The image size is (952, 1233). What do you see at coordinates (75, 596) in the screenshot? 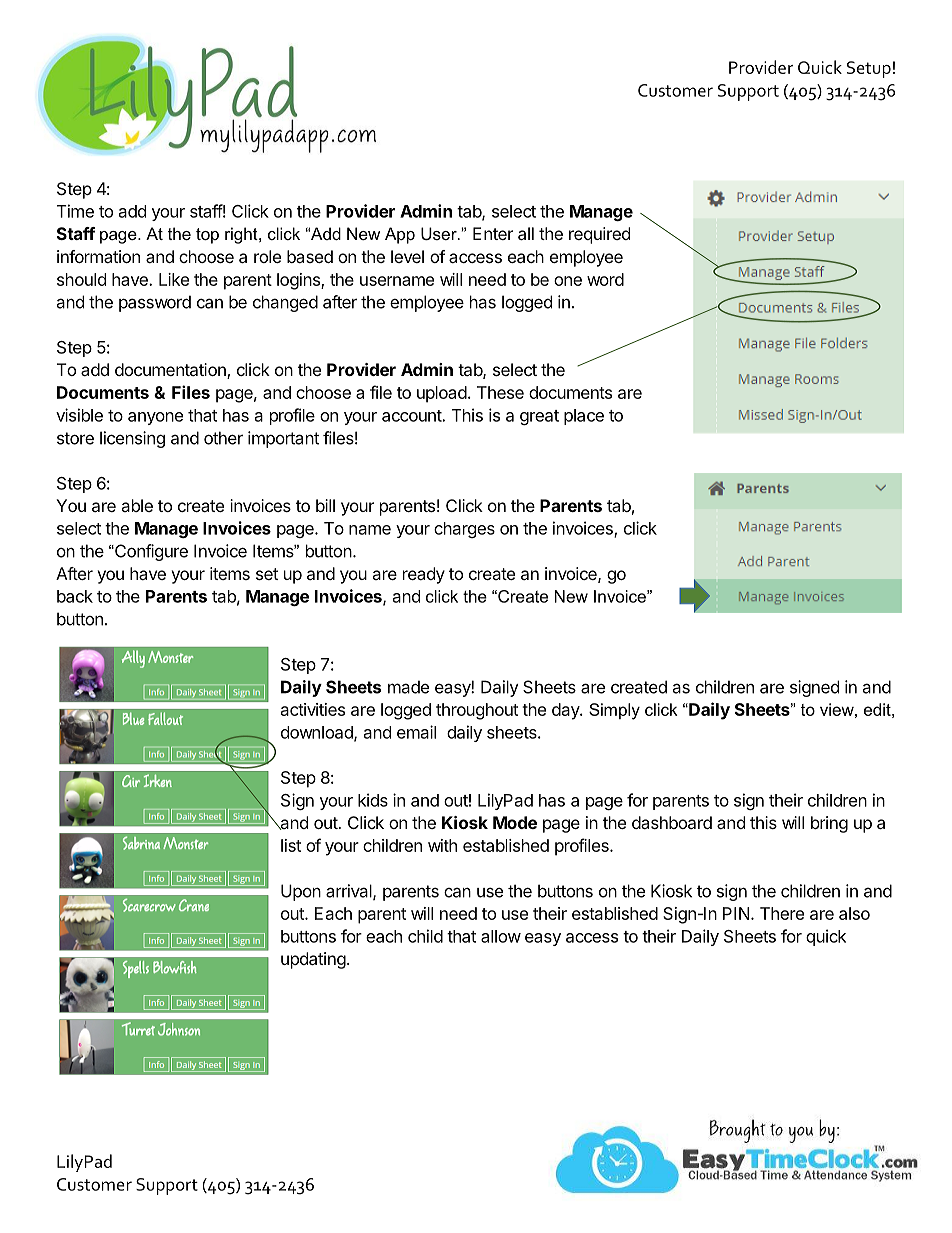
I see `back` at bounding box center [75, 596].
